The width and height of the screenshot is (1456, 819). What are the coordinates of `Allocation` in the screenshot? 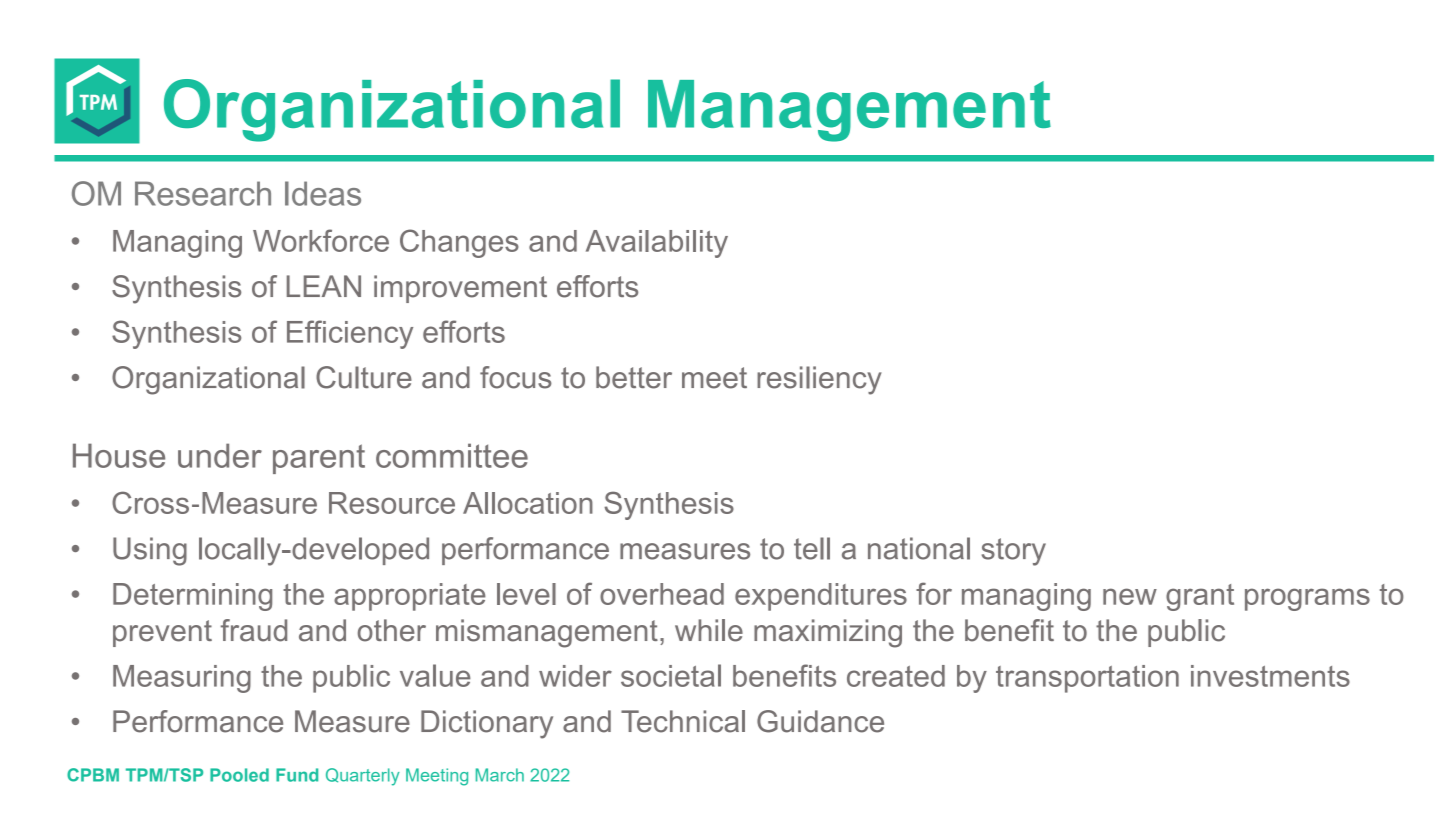 It's located at (528, 503).
